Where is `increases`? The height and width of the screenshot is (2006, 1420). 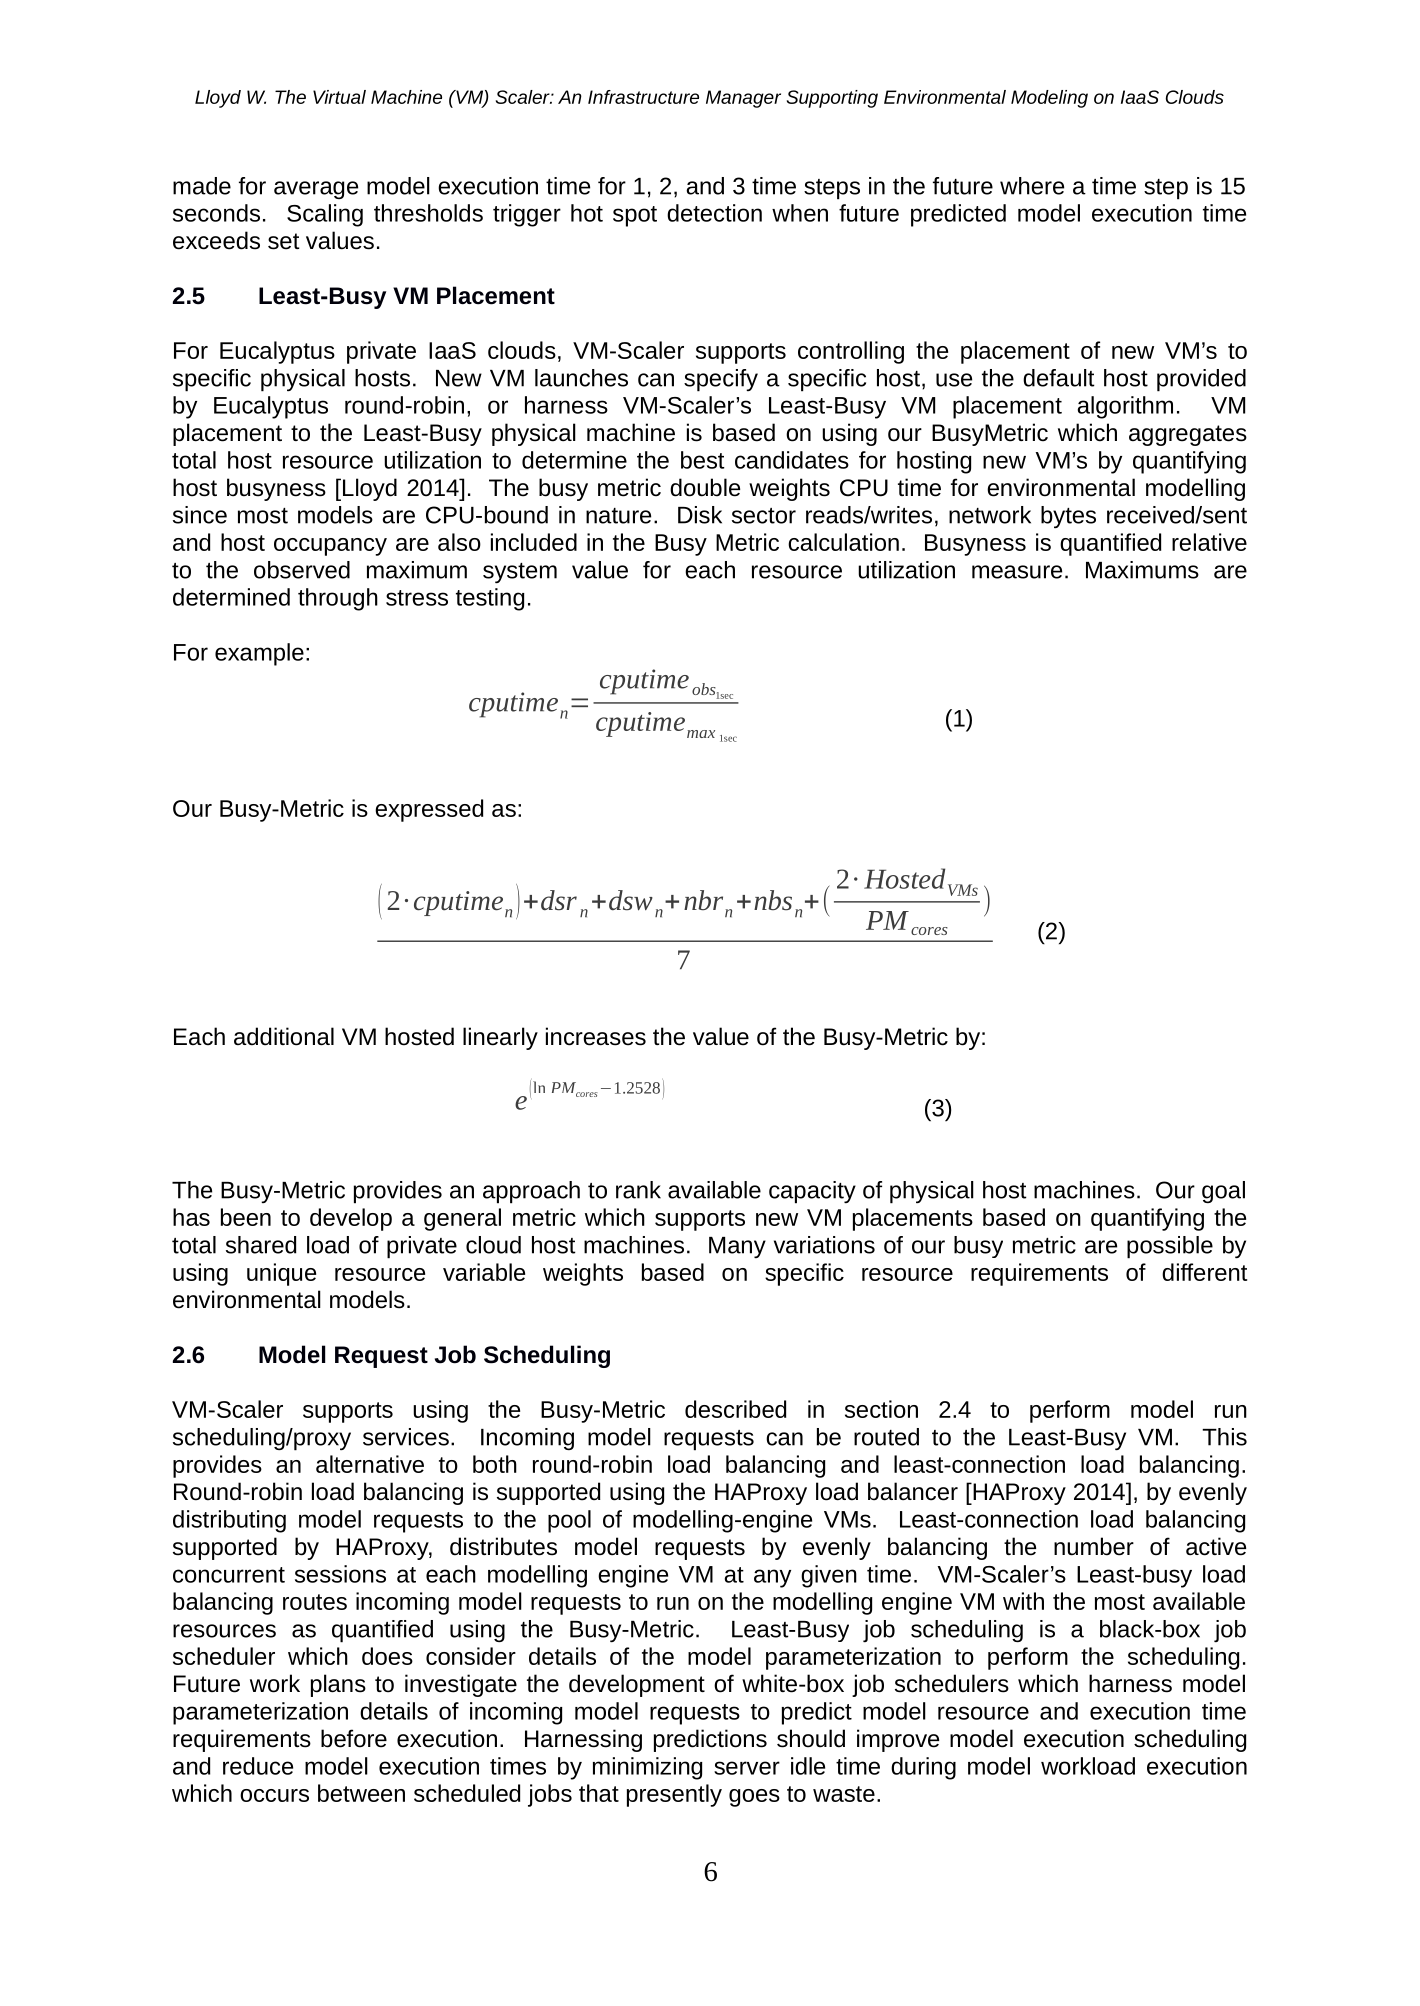
increases is located at coordinates (596, 1036).
